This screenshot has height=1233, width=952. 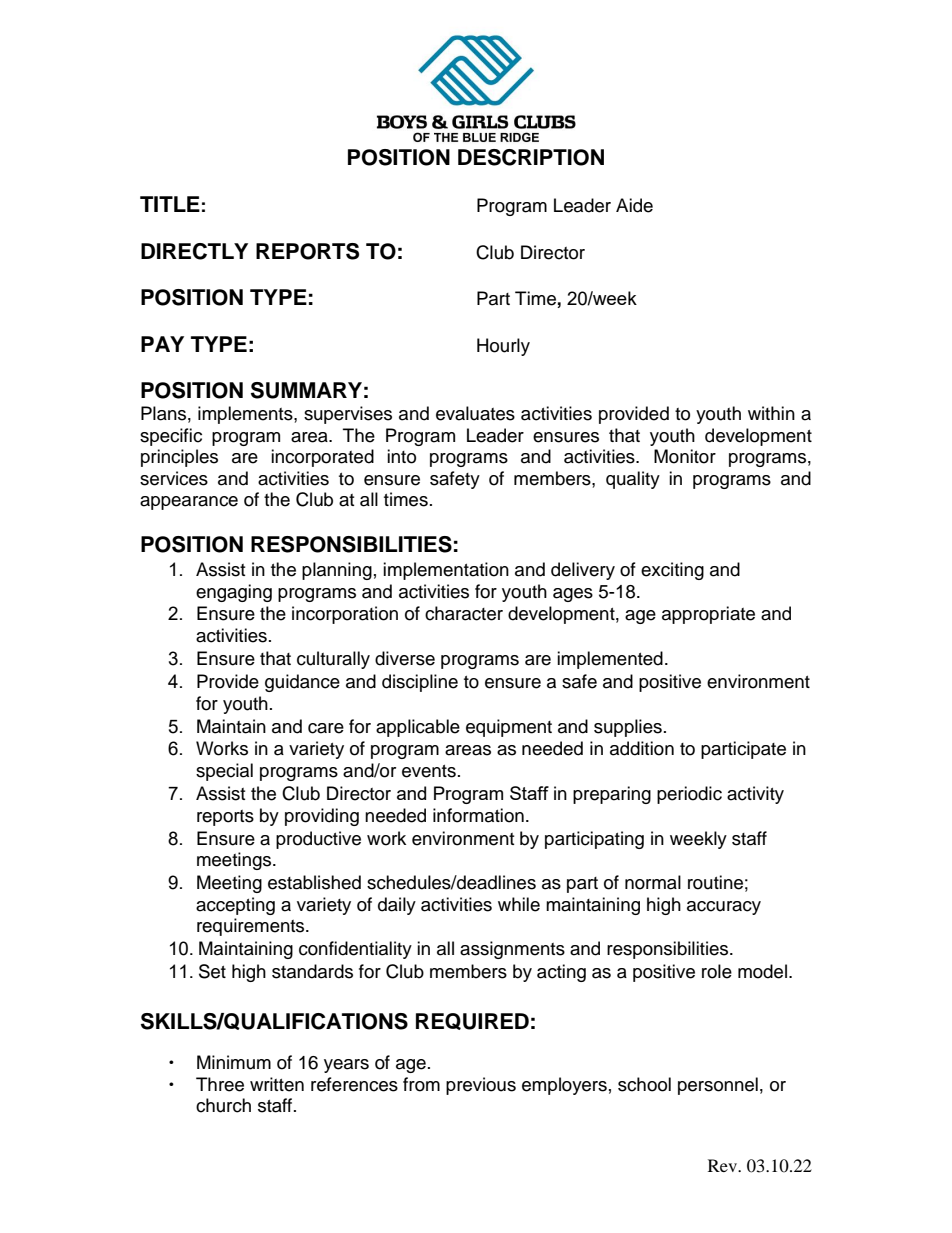 I want to click on engaging, so click(x=234, y=593).
